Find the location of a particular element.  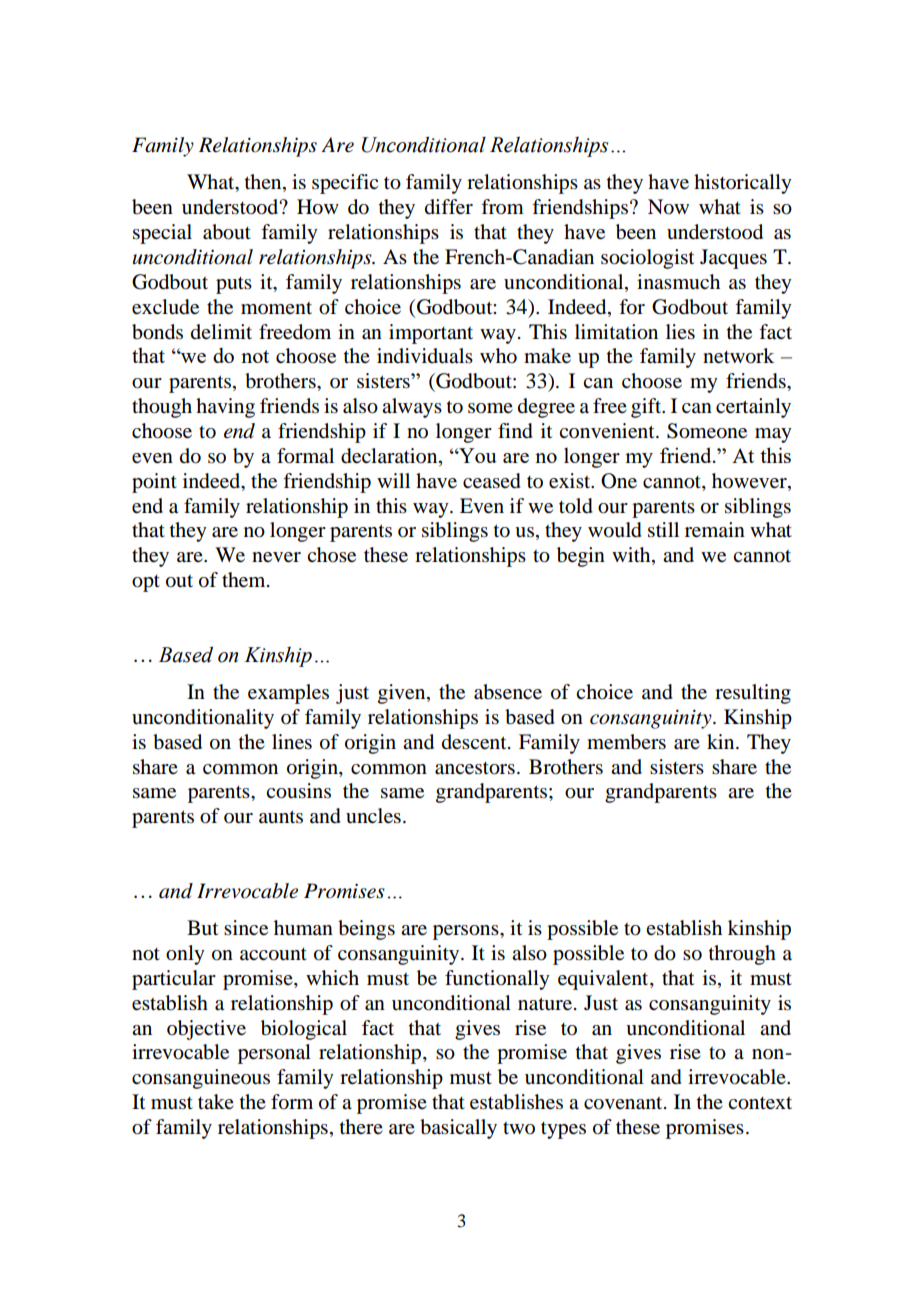

gift is located at coordinates (647, 408).
